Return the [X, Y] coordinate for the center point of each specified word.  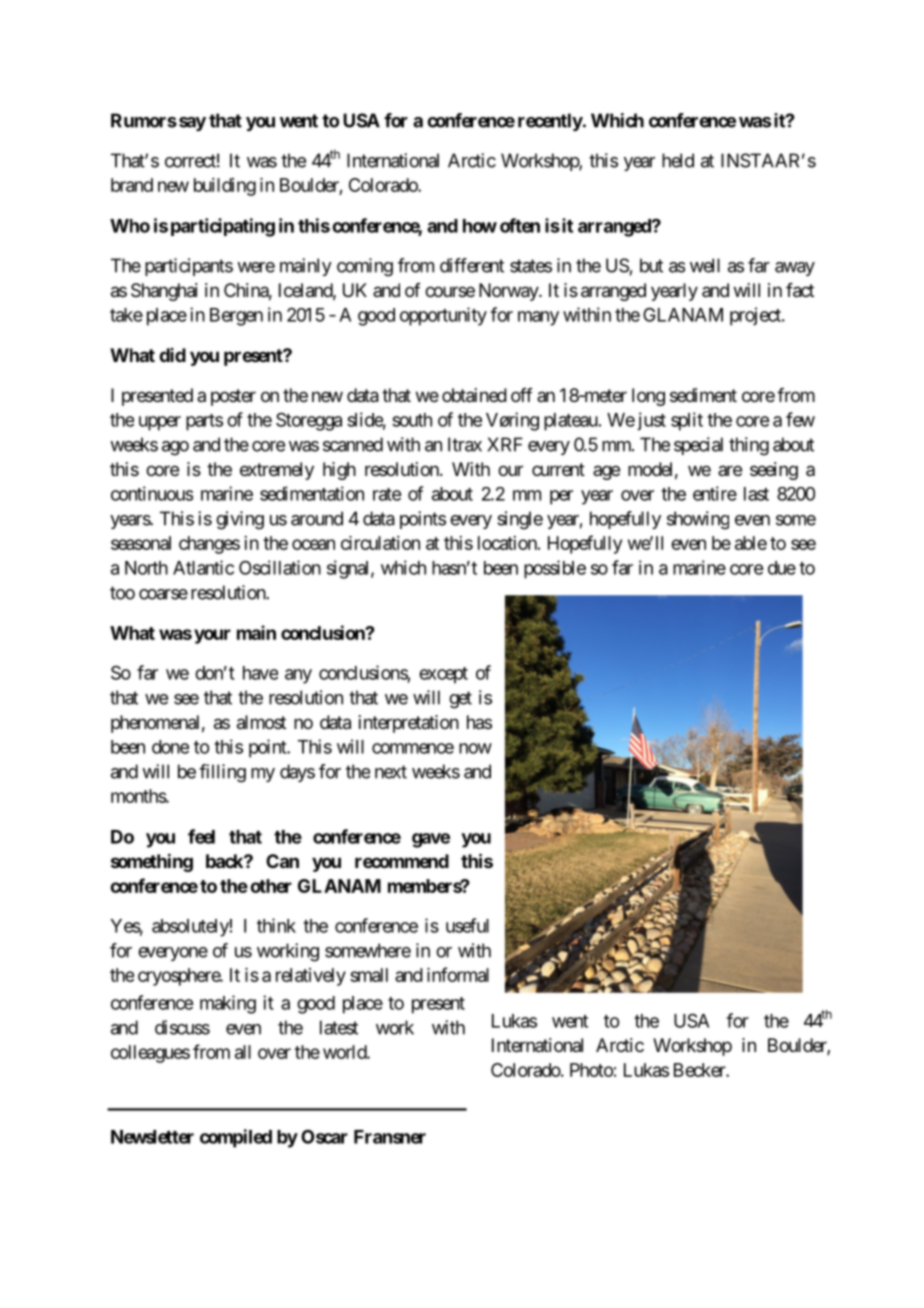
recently [550, 122]
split [687, 421]
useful [467, 925]
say [192, 124]
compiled [236, 1138]
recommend [402, 861]
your [212, 636]
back [225, 861]
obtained [474, 395]
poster [233, 397]
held [678, 160]
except [443, 675]
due [782, 568]
